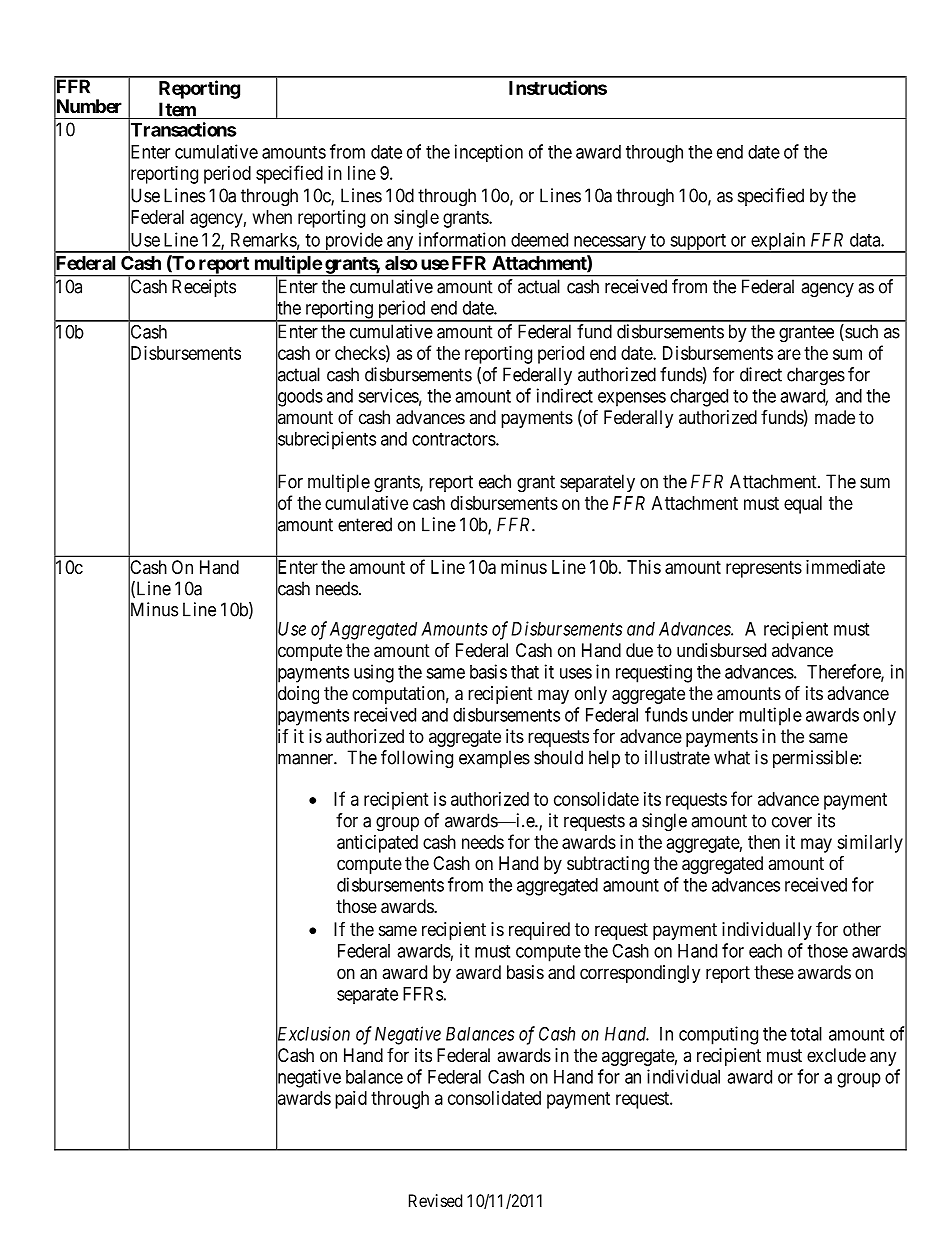 Image resolution: width=952 pixels, height=1233 pixels. Describe the element at coordinates (632, 399) in the image. I see `expenses` at that location.
